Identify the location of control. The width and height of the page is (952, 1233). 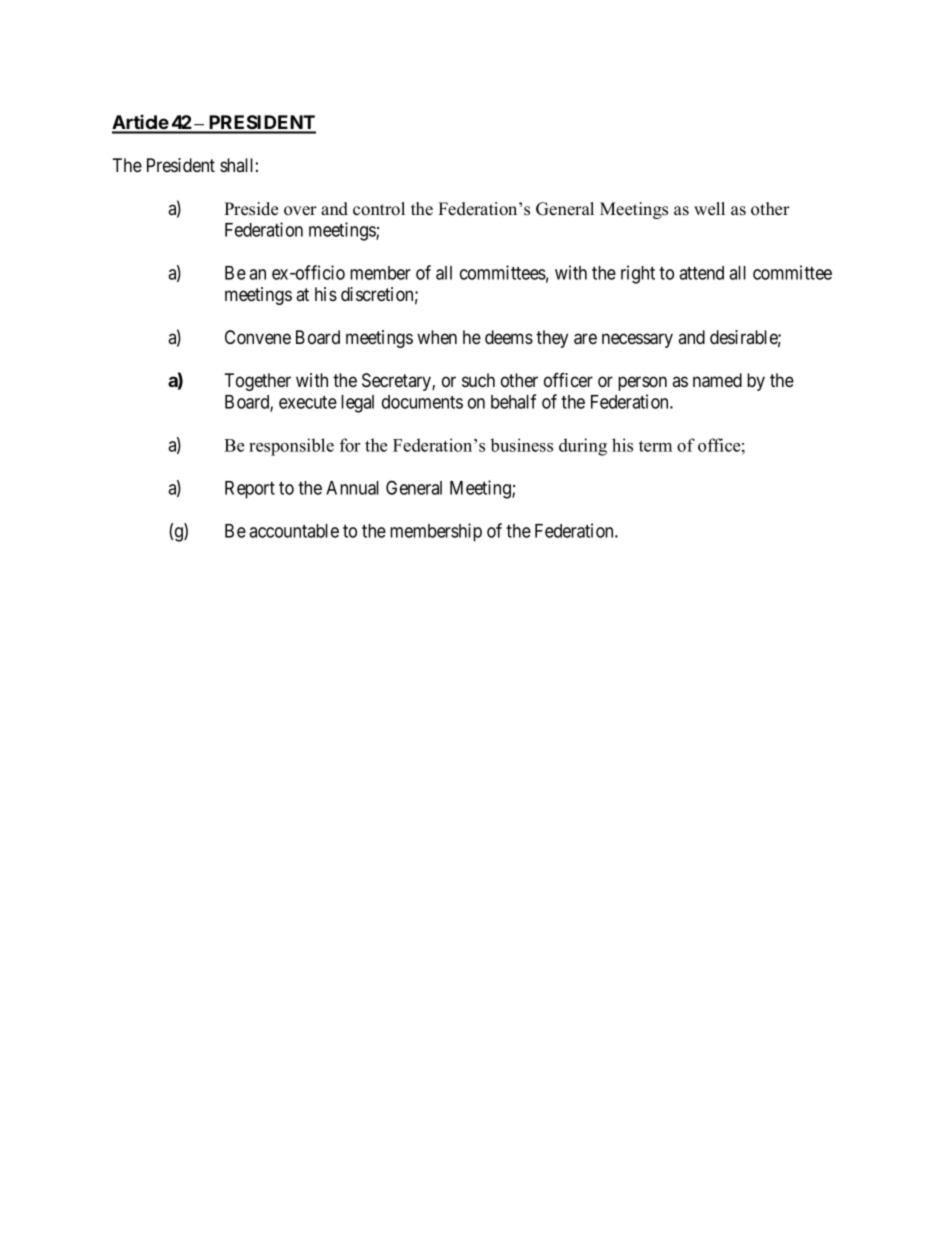
(379, 209).
